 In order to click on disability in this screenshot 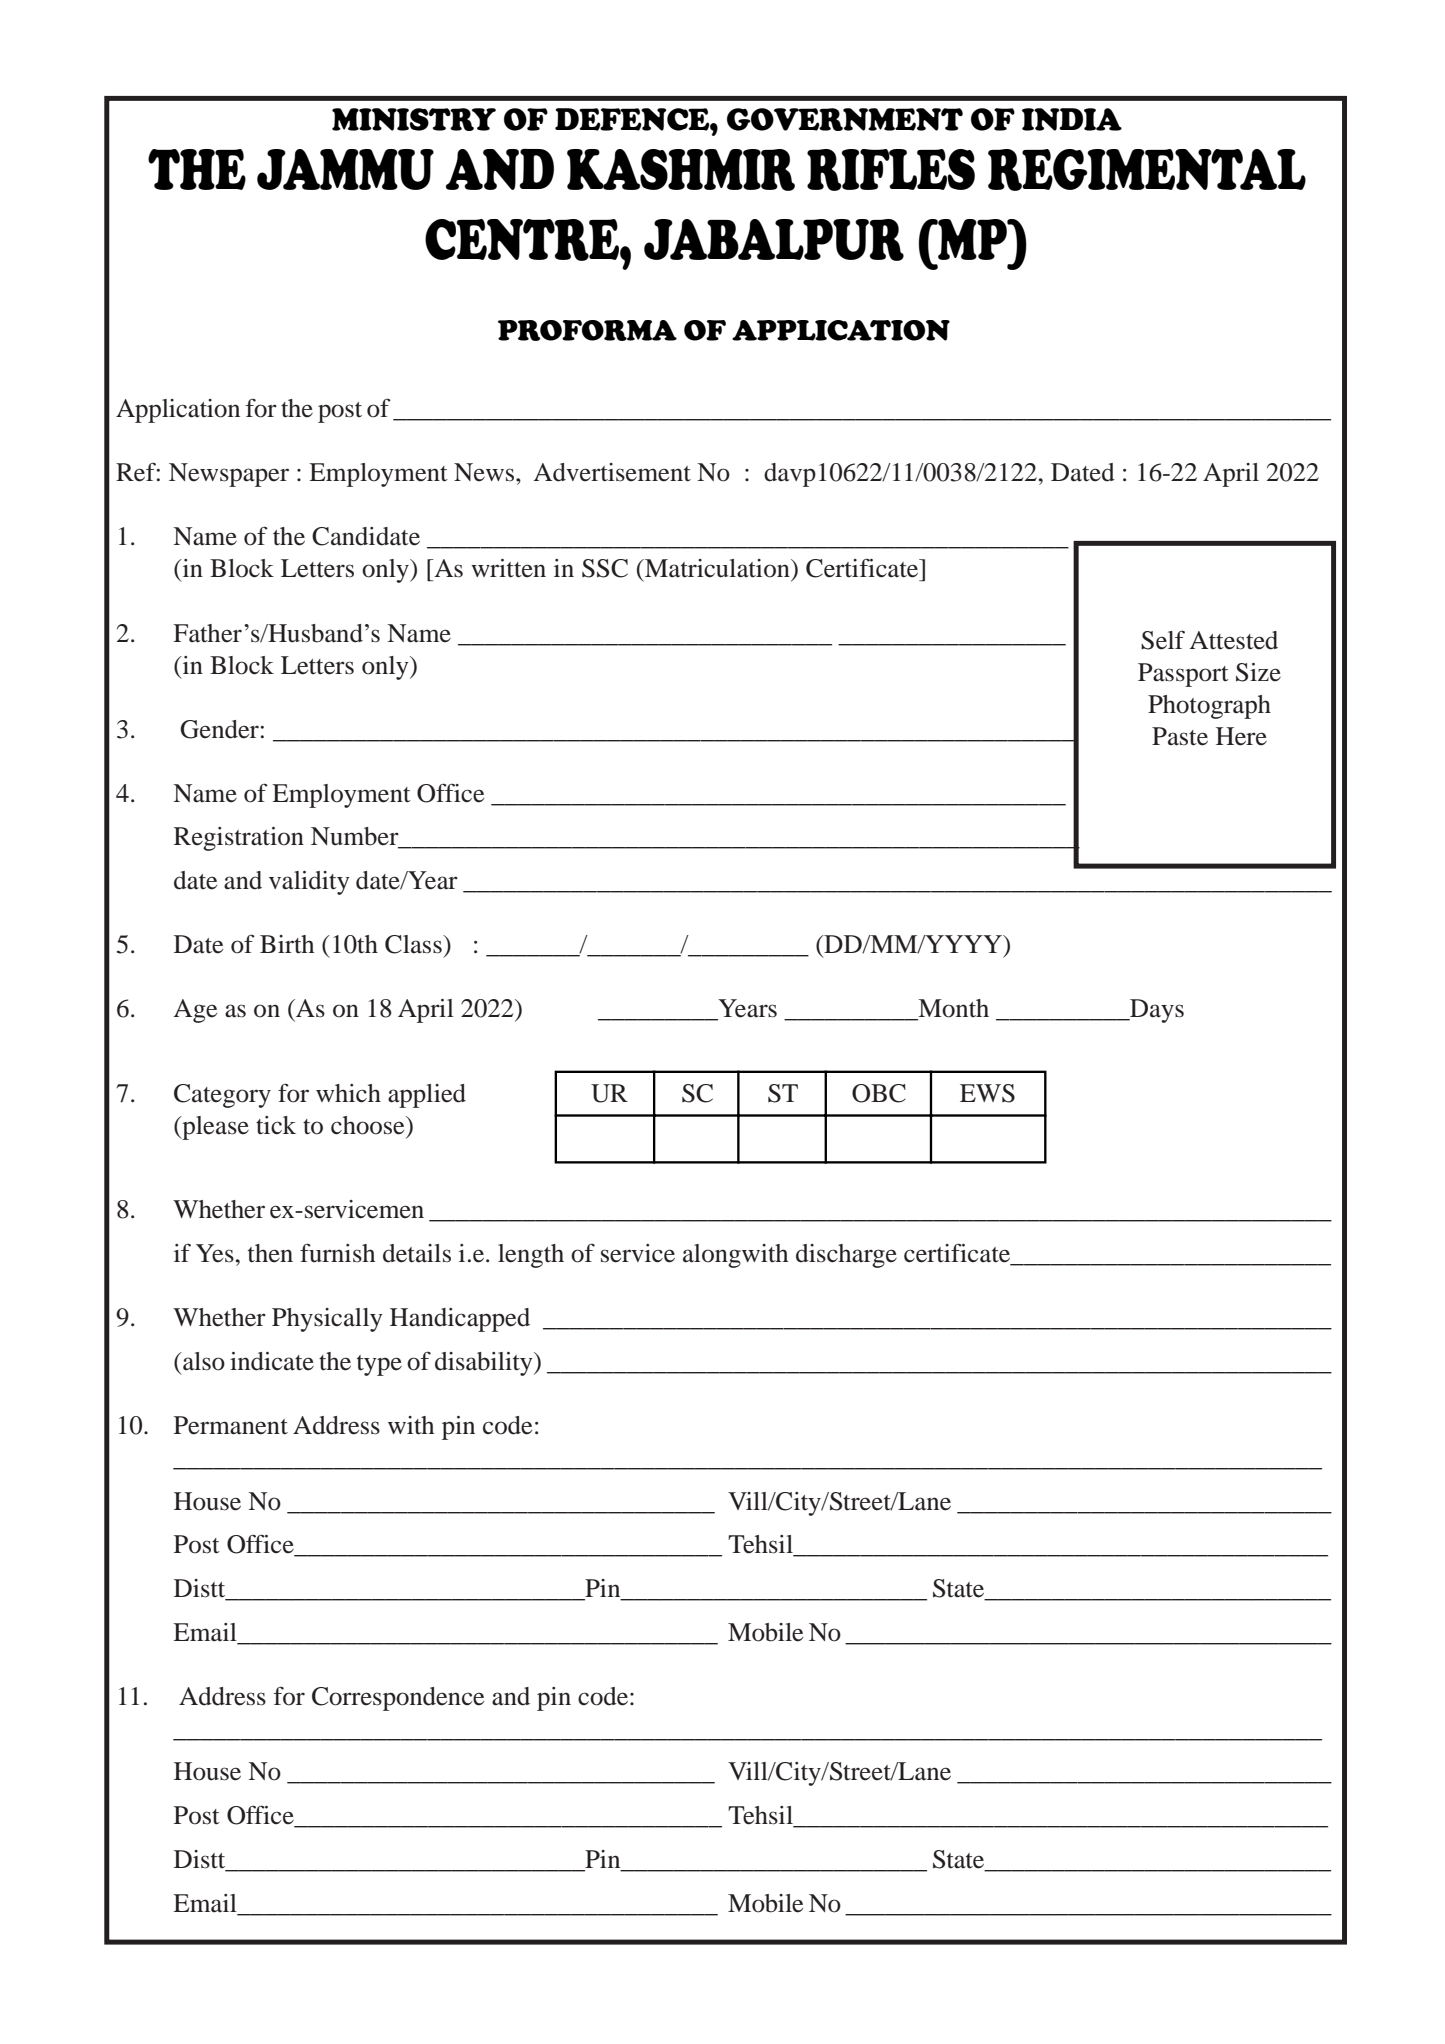, I will do `click(485, 1364)`.
